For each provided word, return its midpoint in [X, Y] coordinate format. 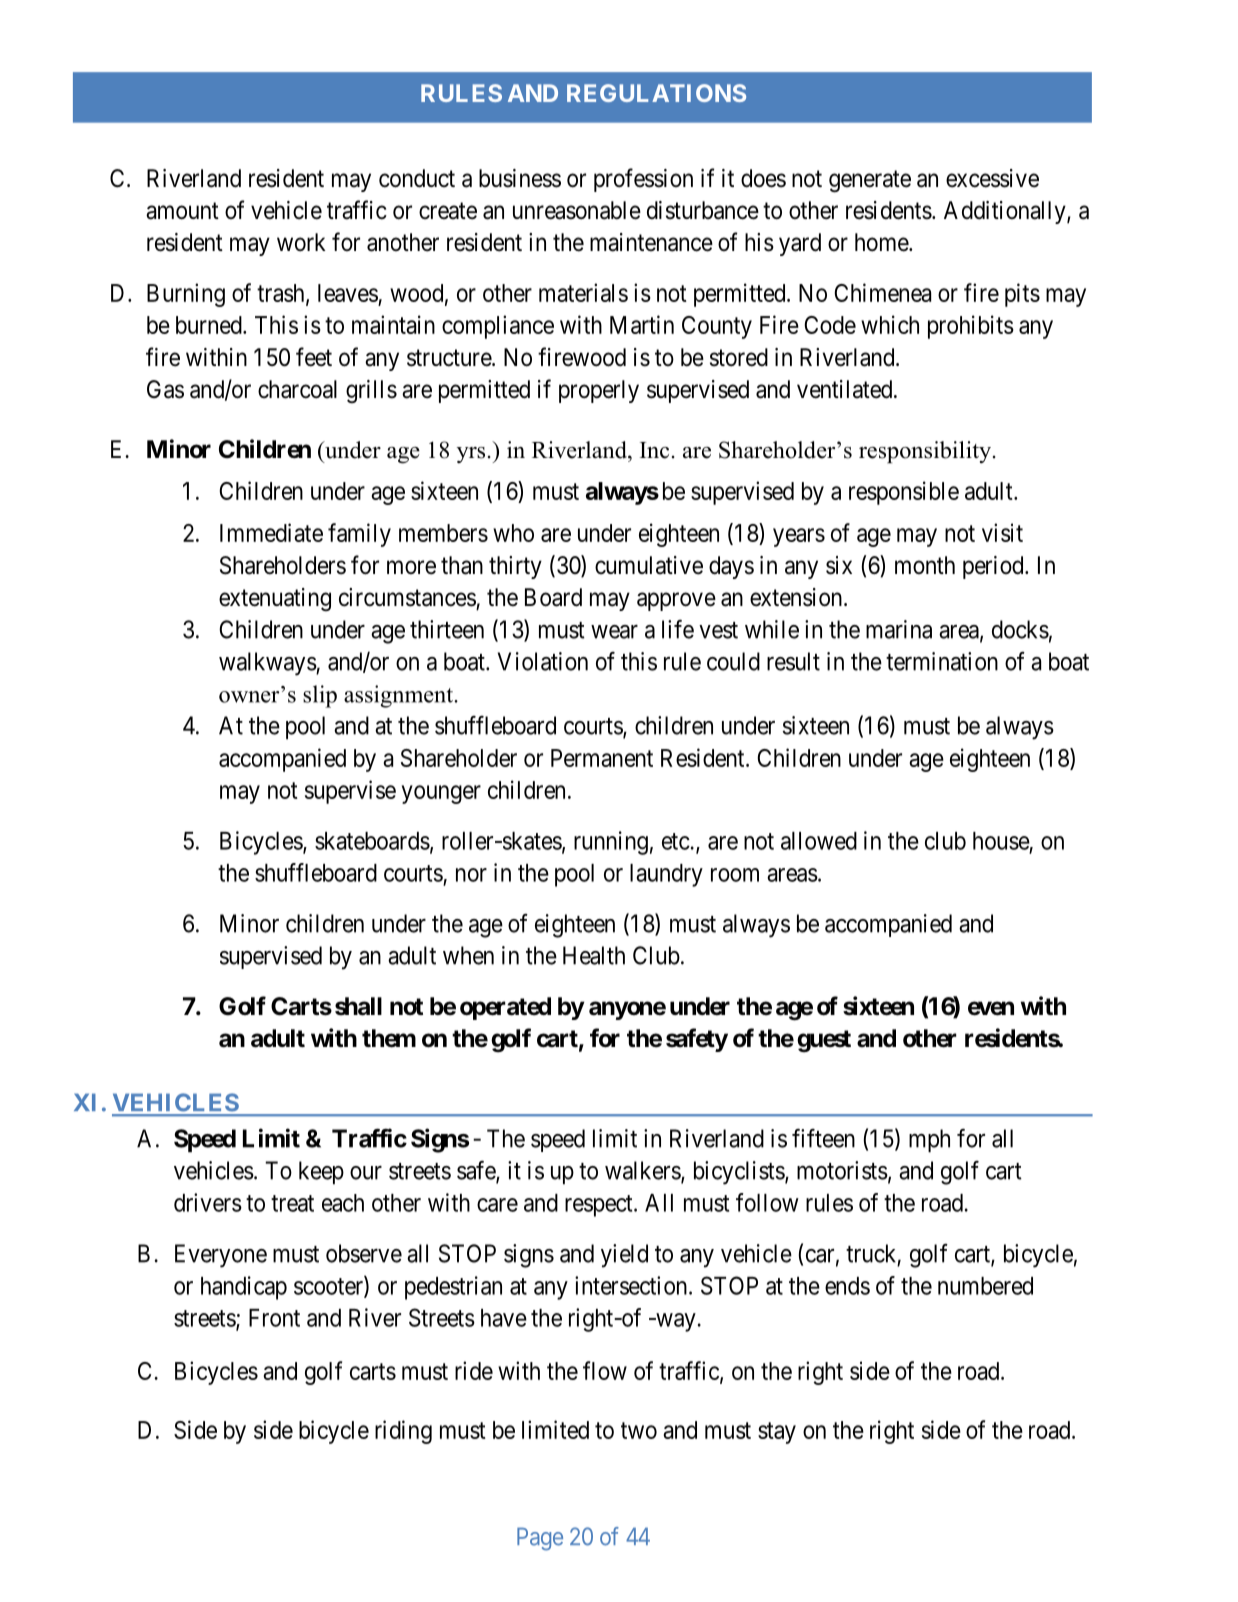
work [301, 242]
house [1001, 841]
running [611, 843]
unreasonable [577, 210]
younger [441, 794]
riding [403, 1432]
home [882, 242]
